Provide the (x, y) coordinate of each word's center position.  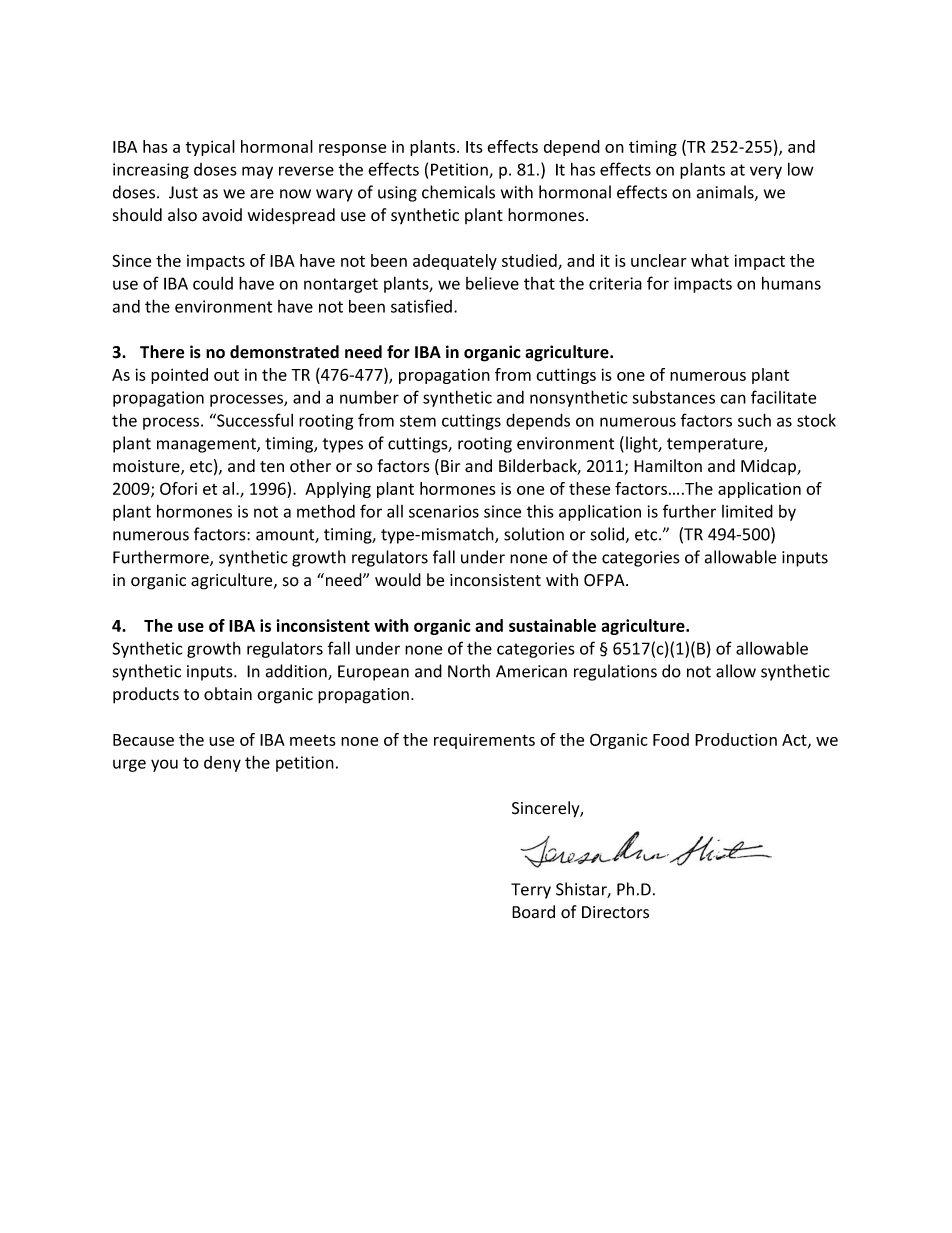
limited (747, 511)
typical (210, 148)
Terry (531, 891)
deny (222, 764)
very (766, 172)
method (326, 511)
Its (474, 147)
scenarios (444, 511)
